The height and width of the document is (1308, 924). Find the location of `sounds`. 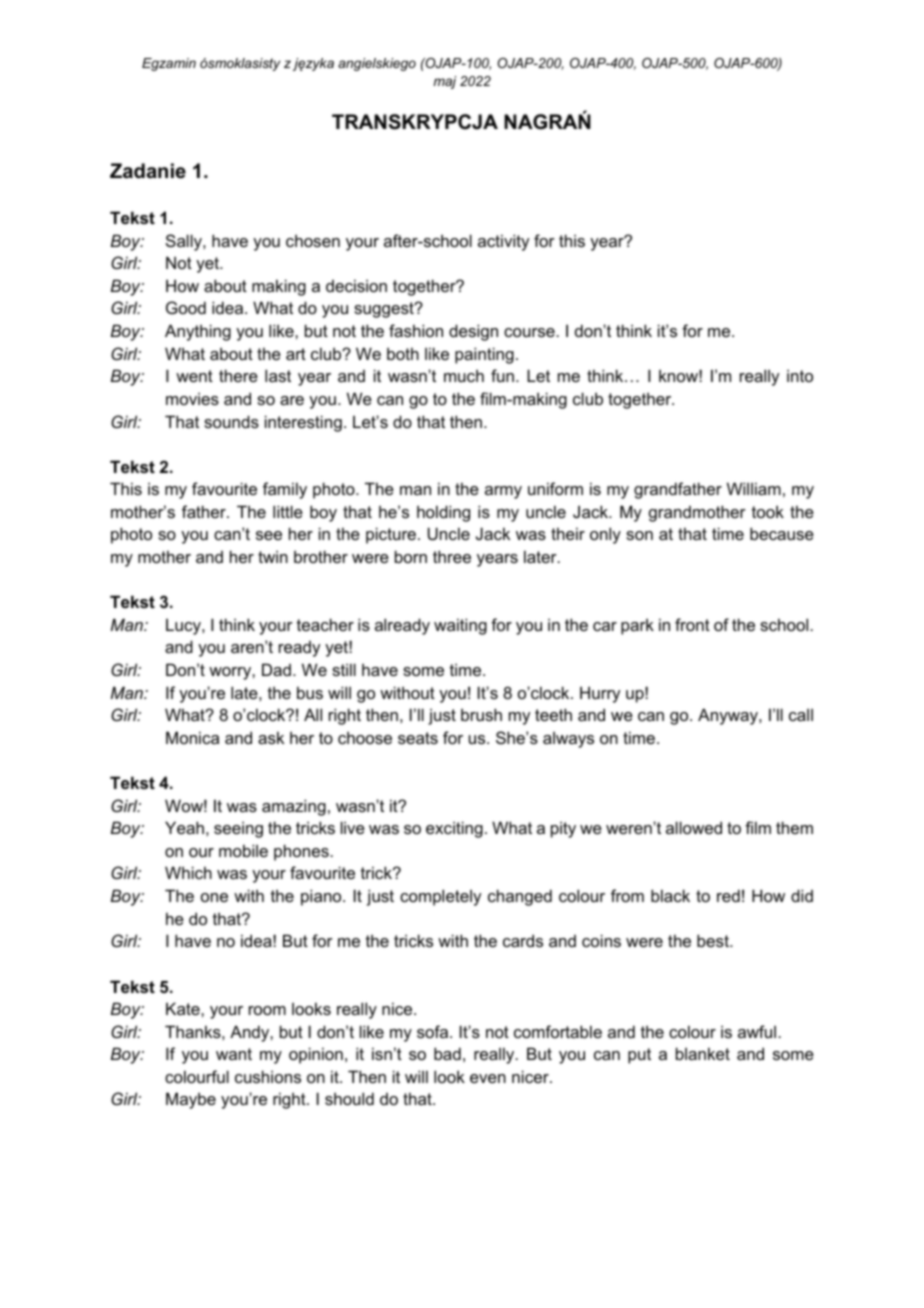

sounds is located at coordinates (231, 421).
